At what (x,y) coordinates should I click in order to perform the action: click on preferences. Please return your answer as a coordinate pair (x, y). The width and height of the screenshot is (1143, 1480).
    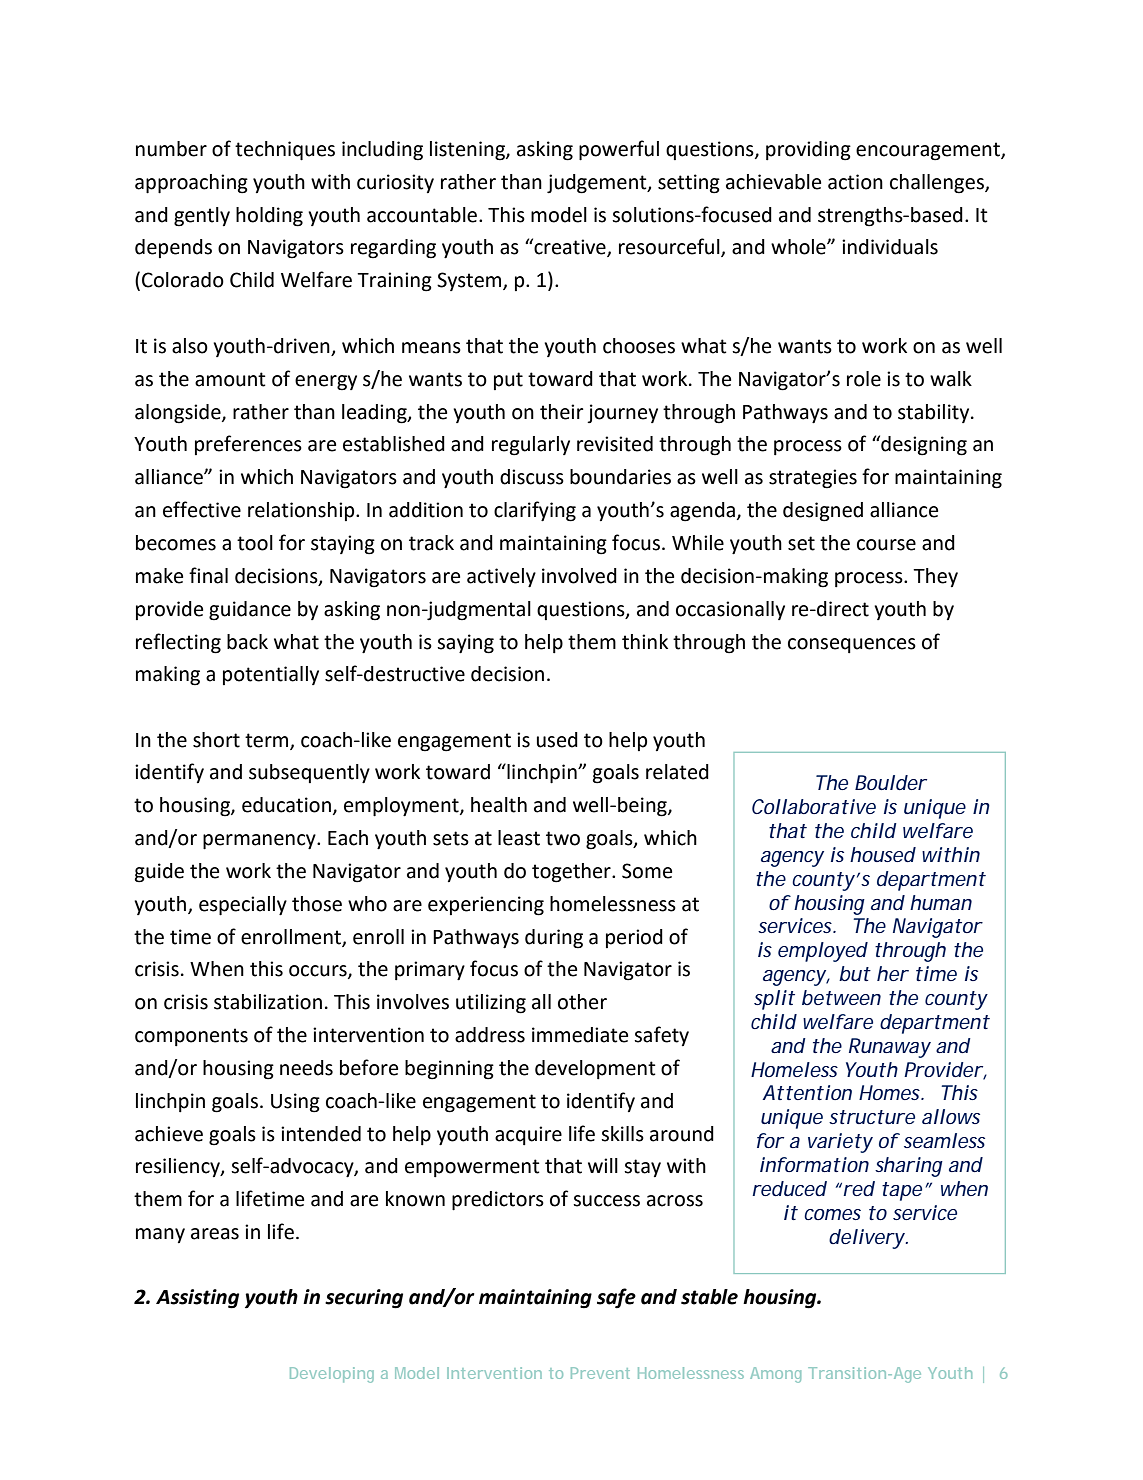
    Looking at the image, I should click on (248, 445).
